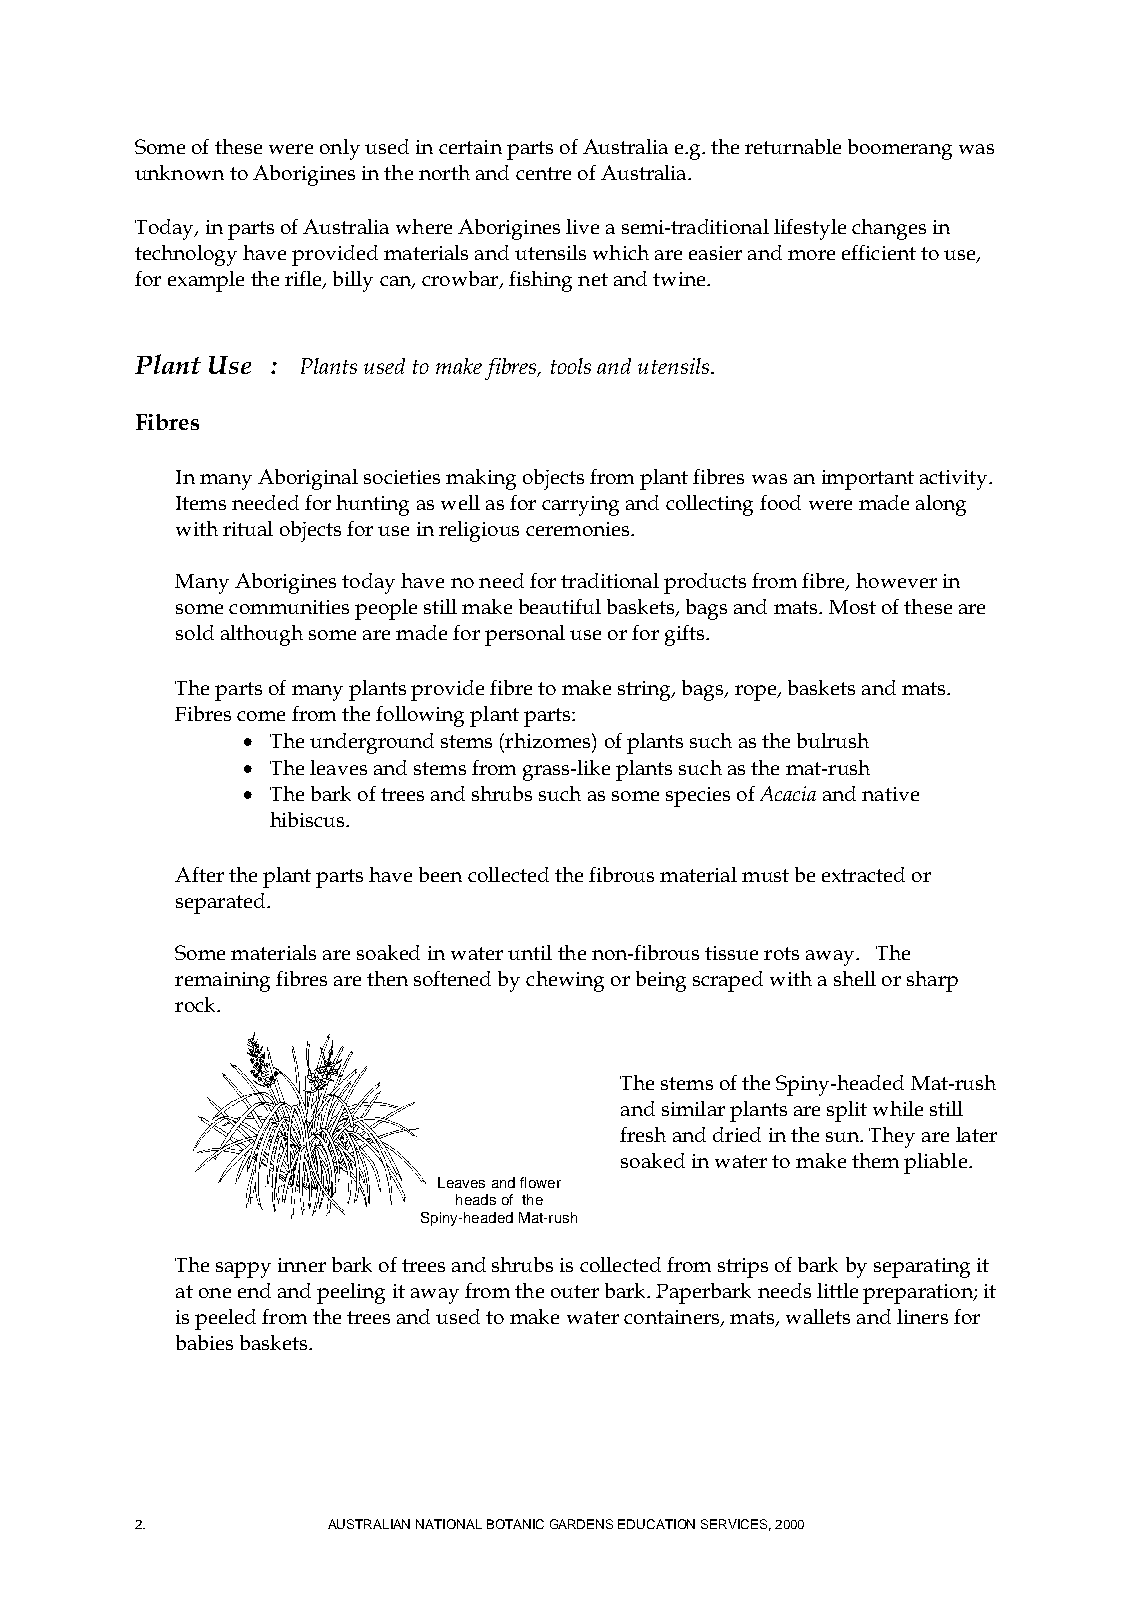 The width and height of the screenshot is (1132, 1601). Describe the element at coordinates (340, 149) in the screenshot. I see `only` at that location.
